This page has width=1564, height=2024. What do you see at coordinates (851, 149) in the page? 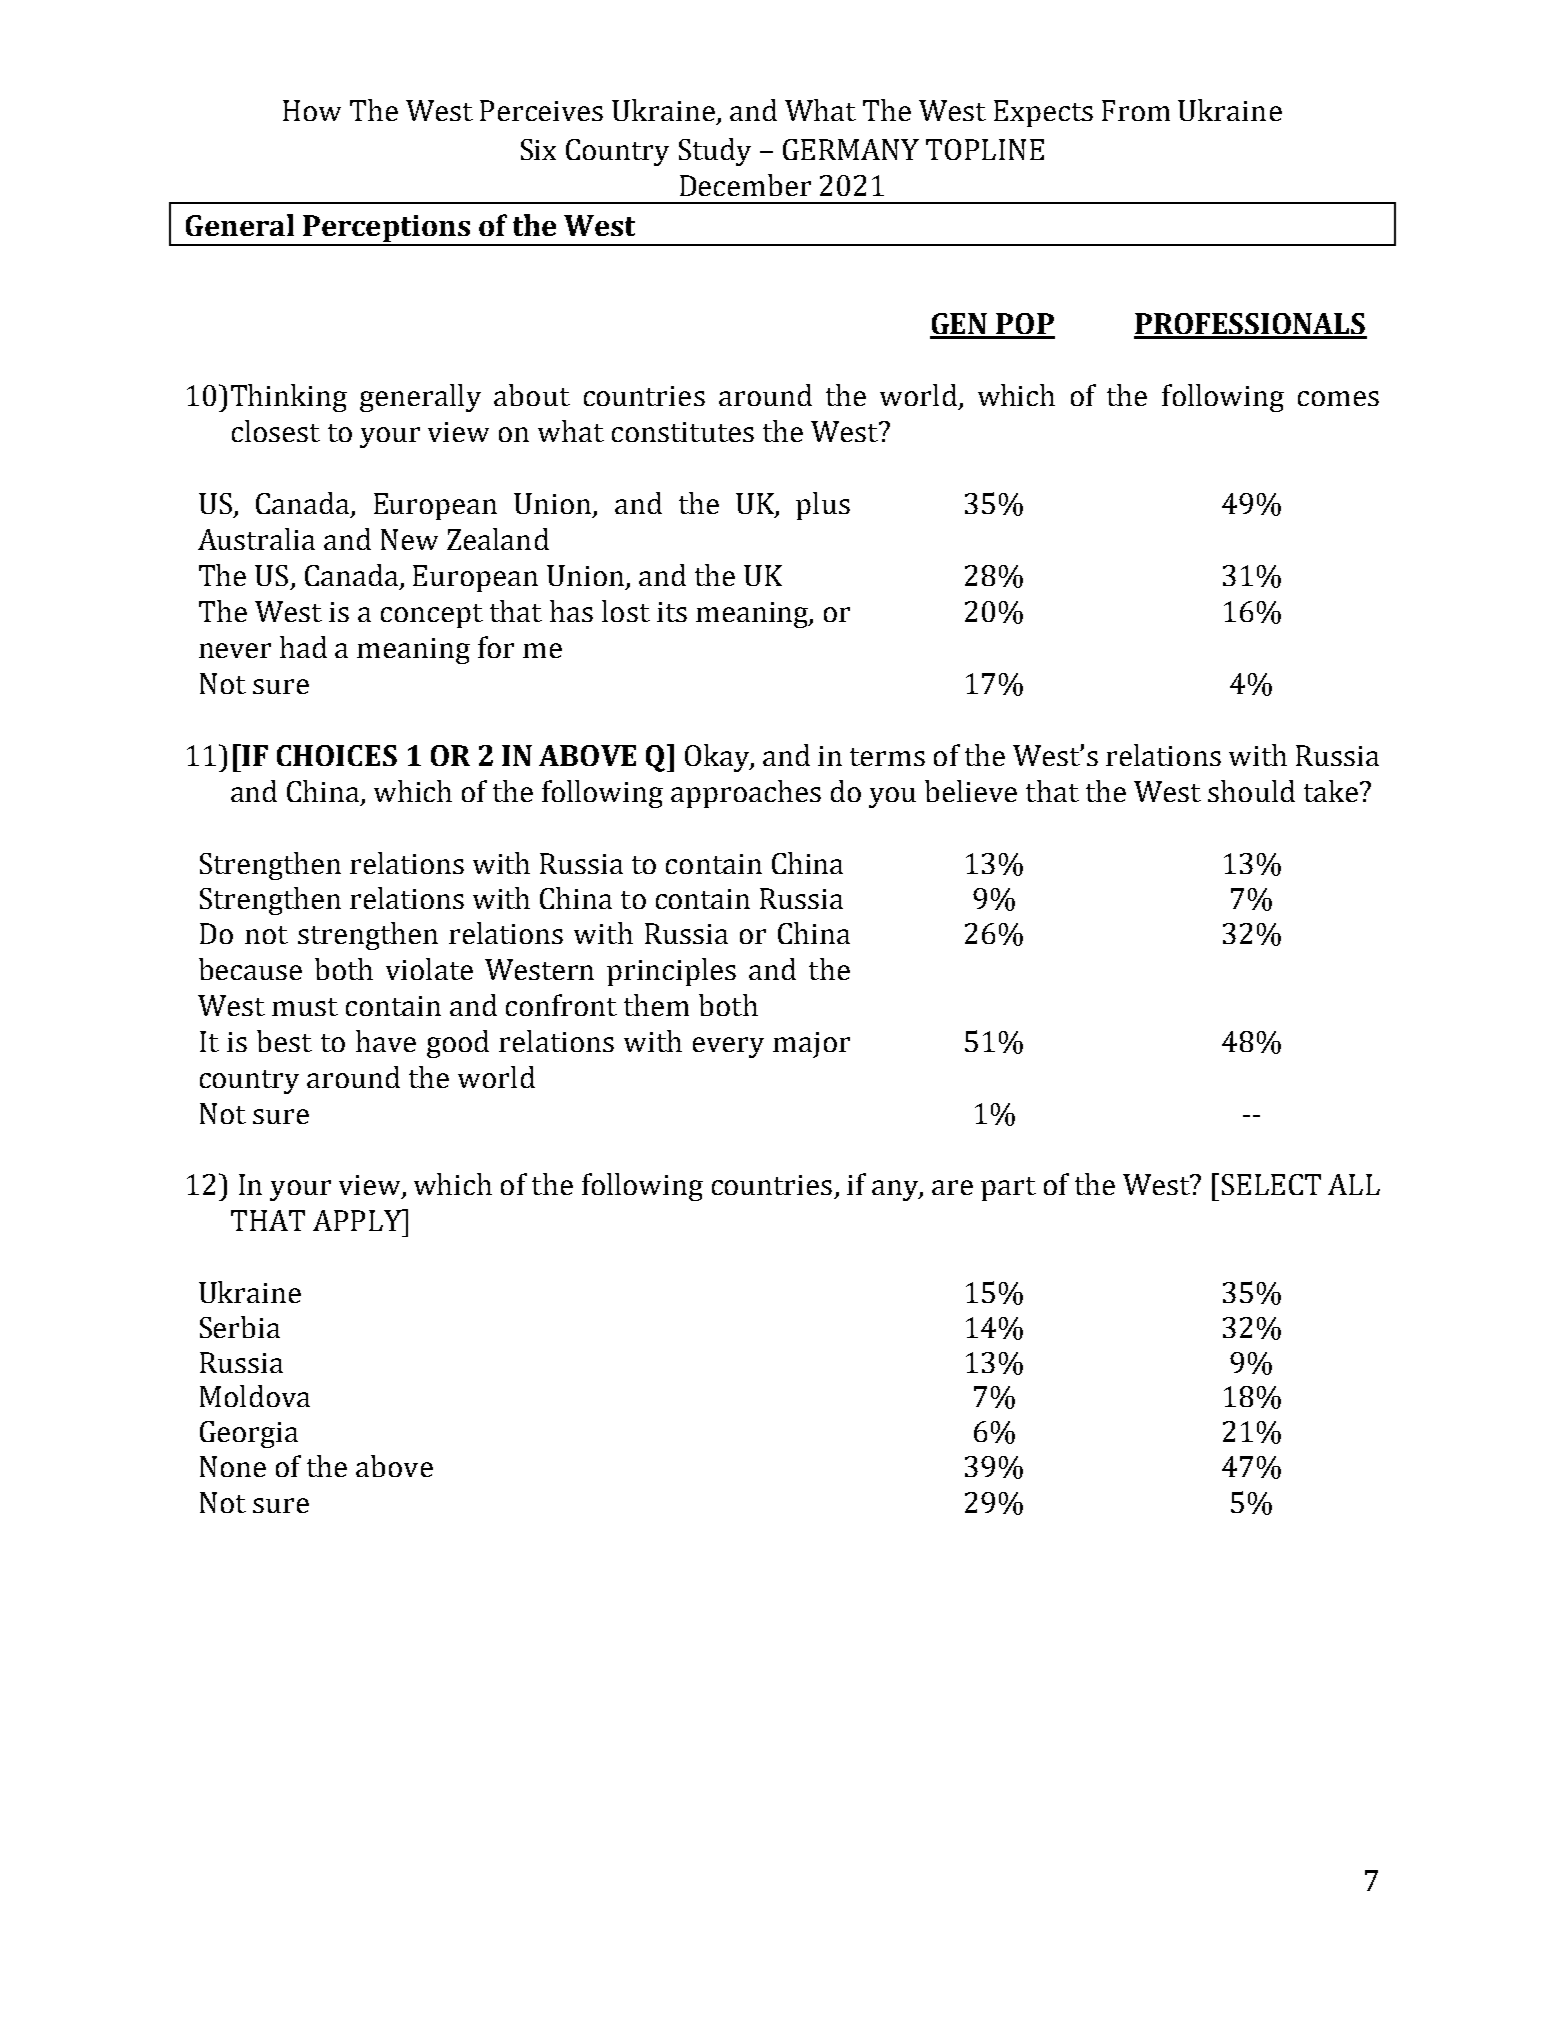
I see `GERMANY` at bounding box center [851, 149].
